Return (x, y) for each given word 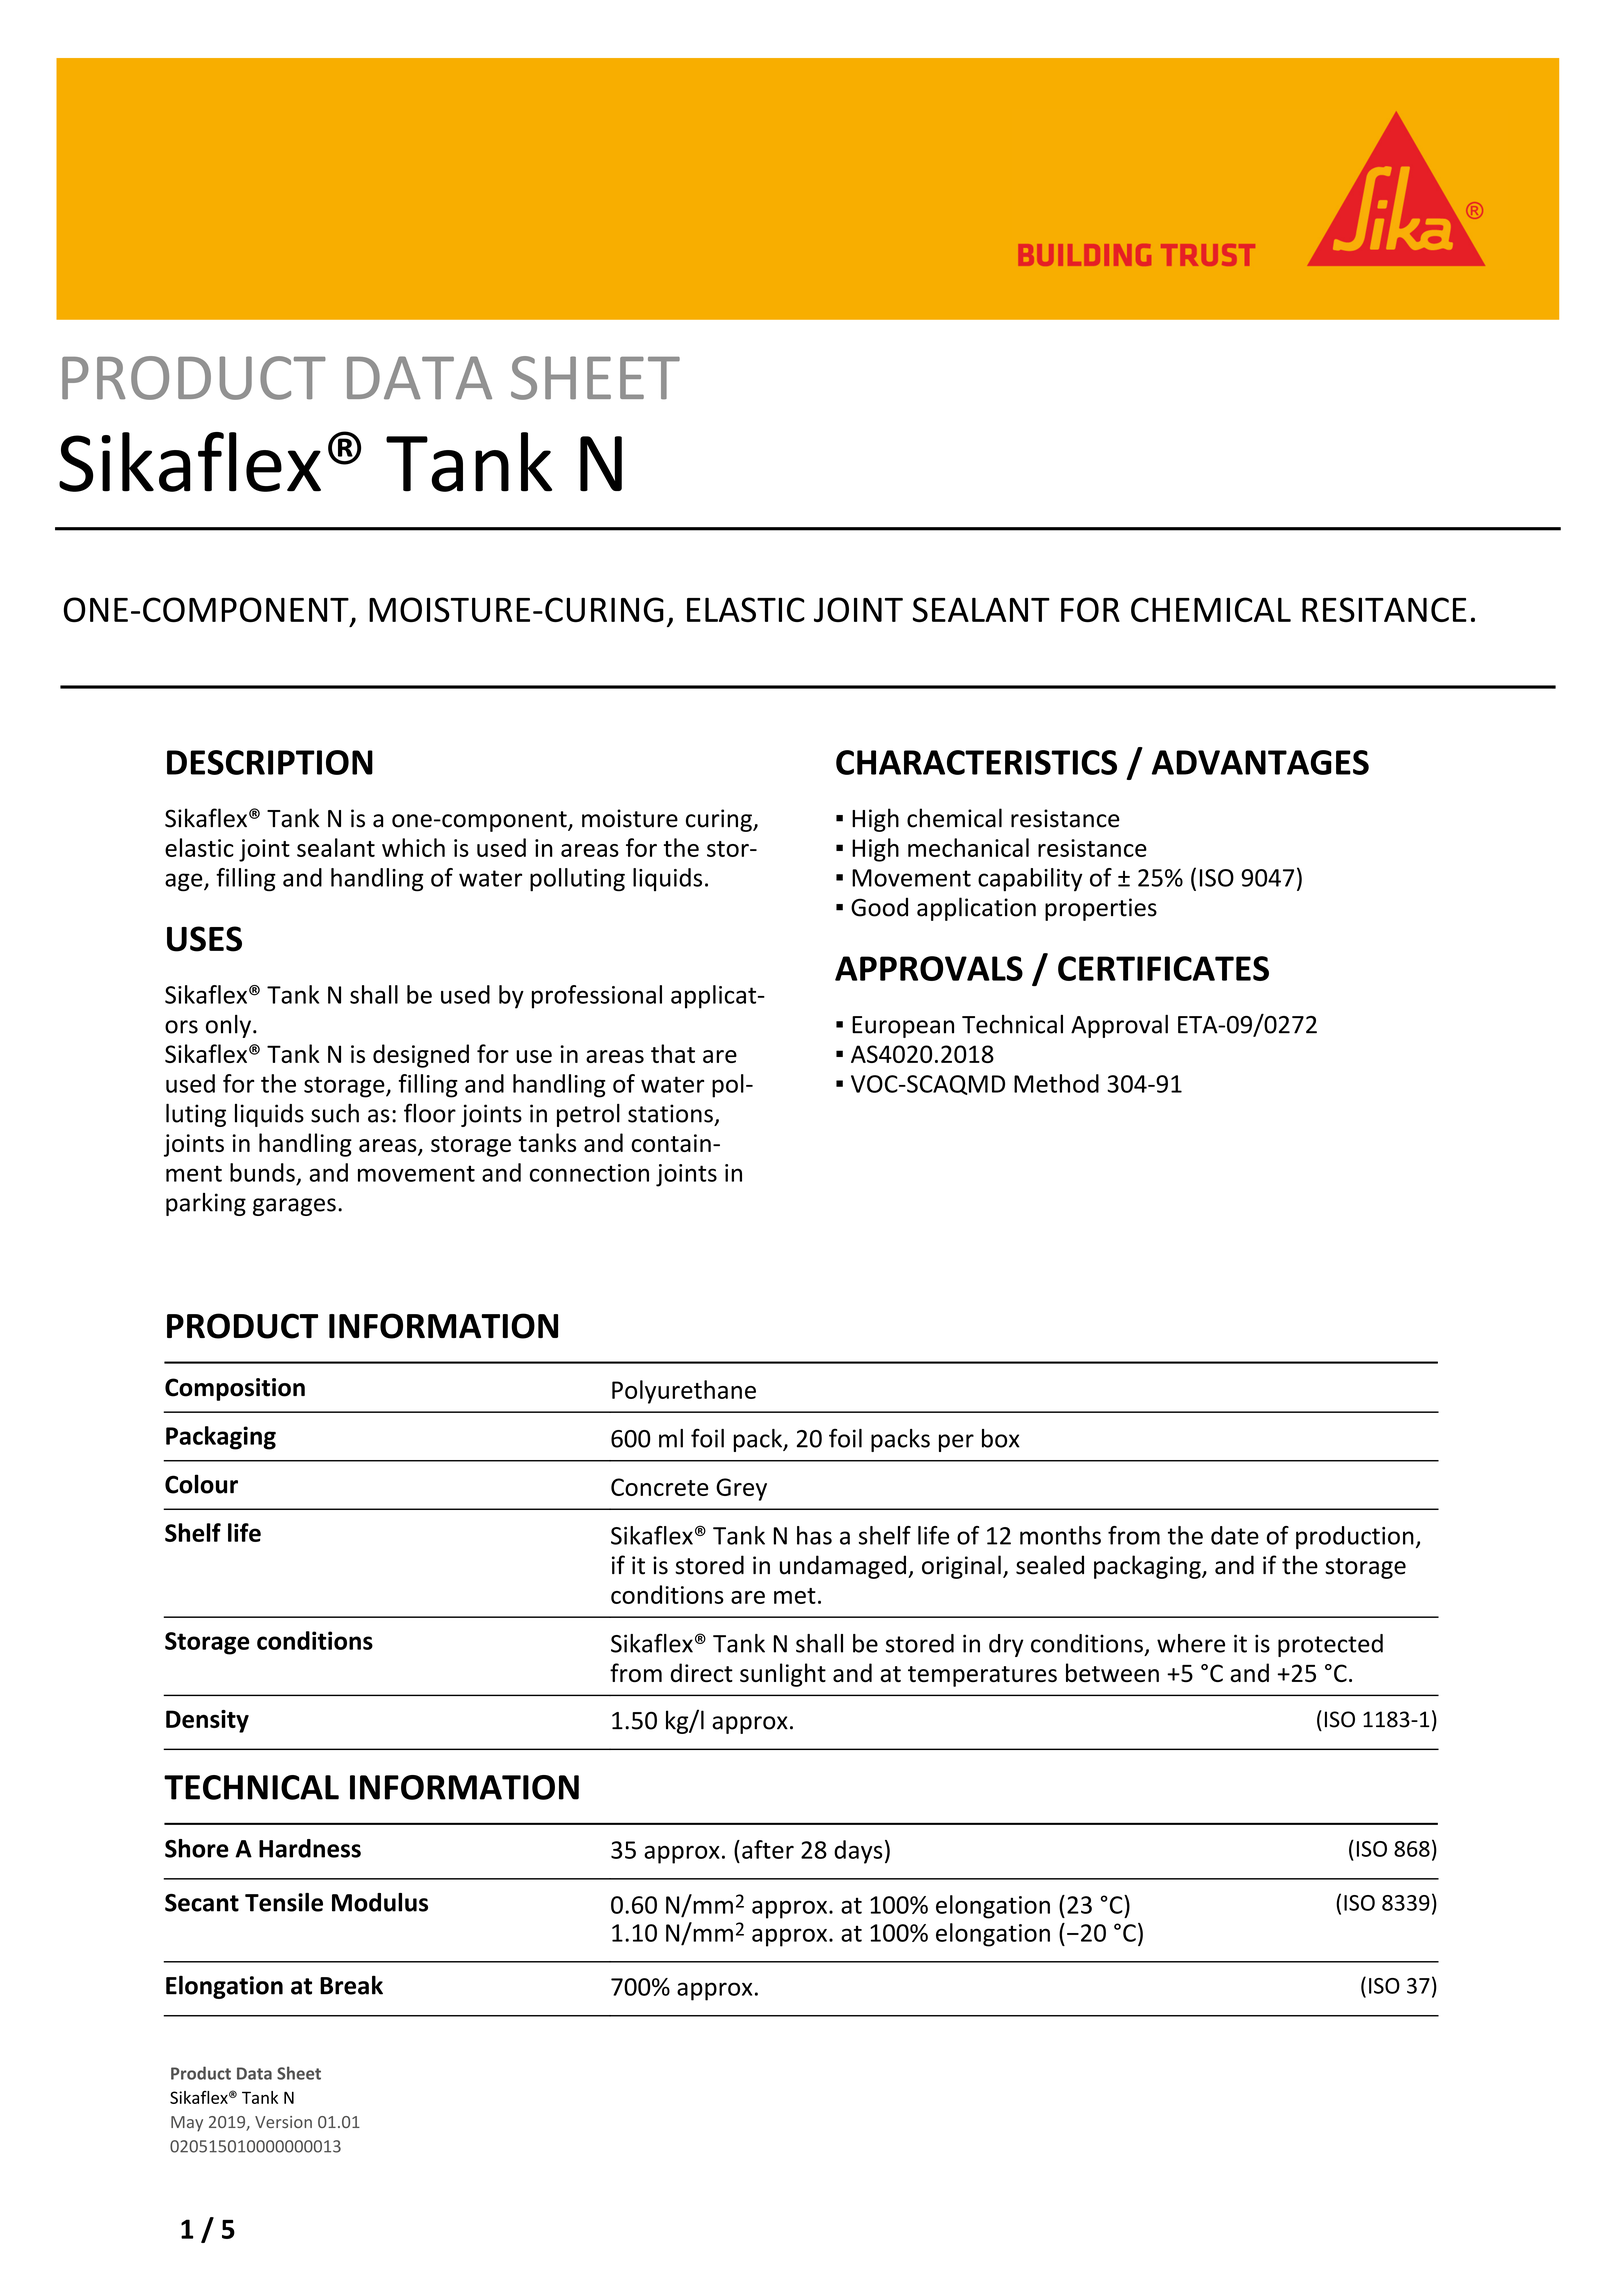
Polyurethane (684, 1392)
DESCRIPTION (270, 762)
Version (283, 2122)
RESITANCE (1384, 609)
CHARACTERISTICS (976, 762)
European (903, 1027)
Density (207, 1721)
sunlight (783, 1675)
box (1001, 1438)
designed (421, 1056)
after (768, 1849)
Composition (235, 1389)
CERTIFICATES (1163, 968)
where (1191, 1643)
